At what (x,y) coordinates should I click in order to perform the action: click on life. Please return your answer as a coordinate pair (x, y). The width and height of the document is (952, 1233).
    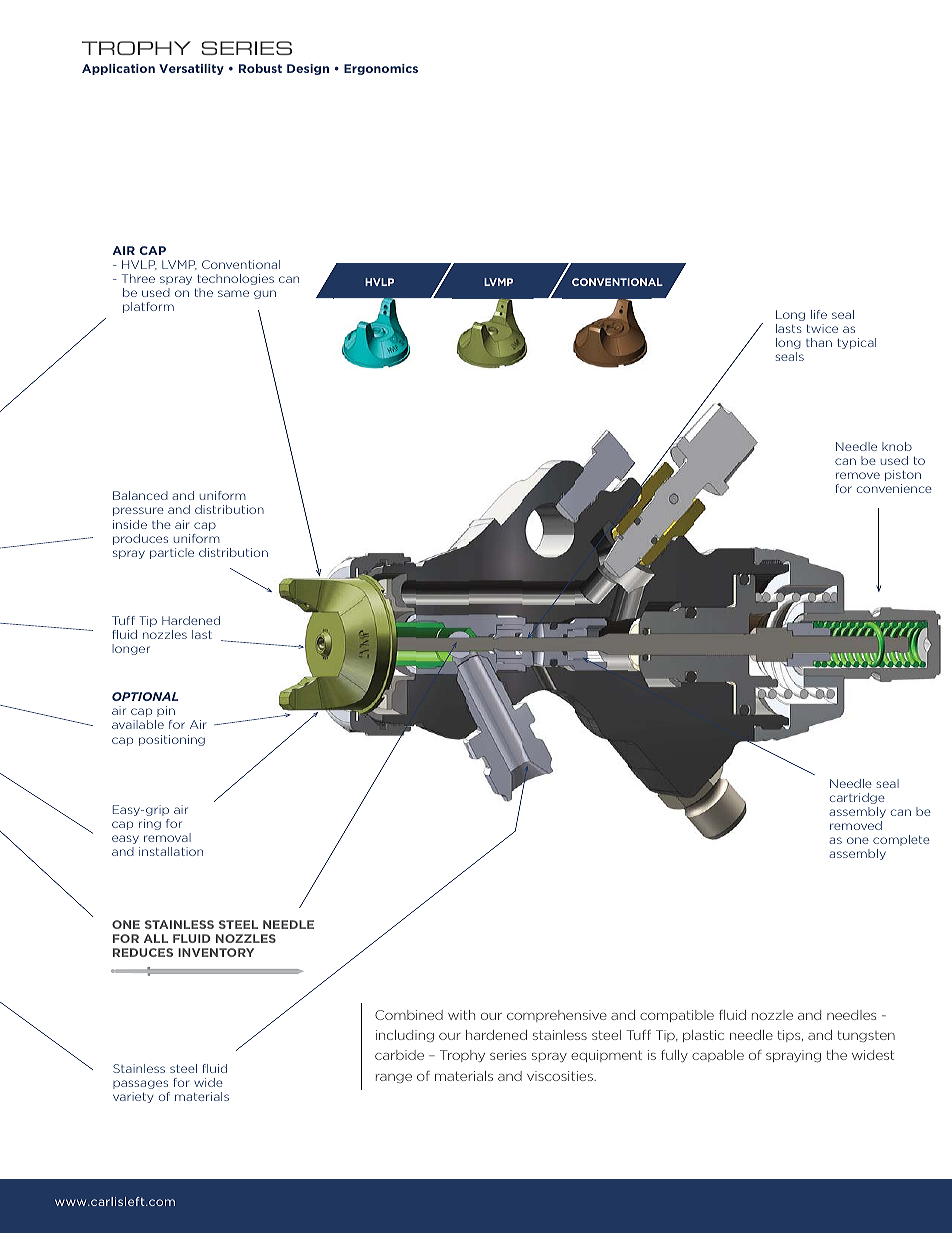
    Looking at the image, I should click on (819, 314).
